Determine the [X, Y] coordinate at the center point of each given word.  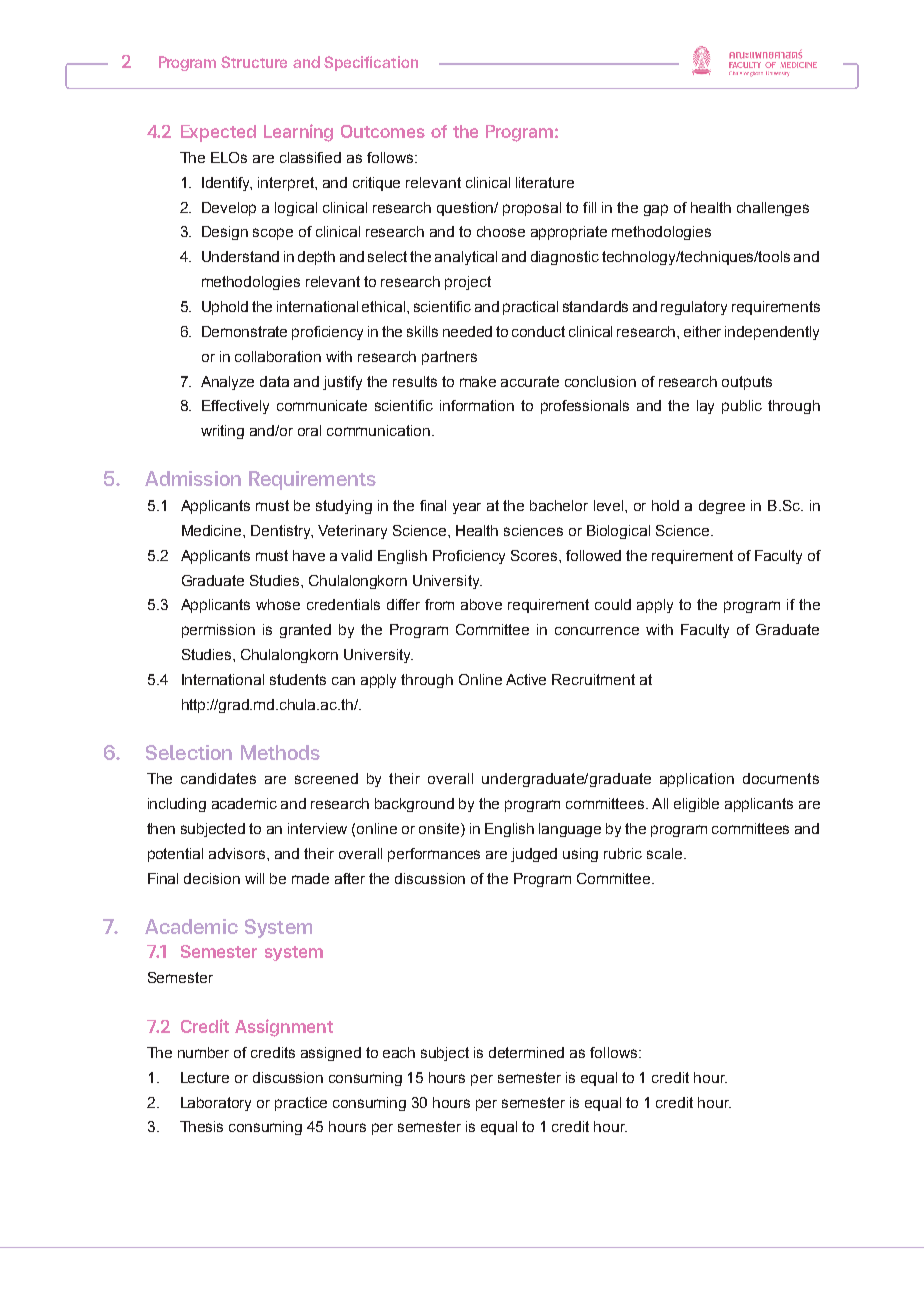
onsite [440, 830]
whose [278, 604]
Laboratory [216, 1104]
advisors [238, 853]
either [702, 331]
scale [664, 853]
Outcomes [383, 131]
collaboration [278, 356]
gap [656, 210]
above [481, 604]
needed [467, 331]
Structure [254, 62]
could [613, 604]
